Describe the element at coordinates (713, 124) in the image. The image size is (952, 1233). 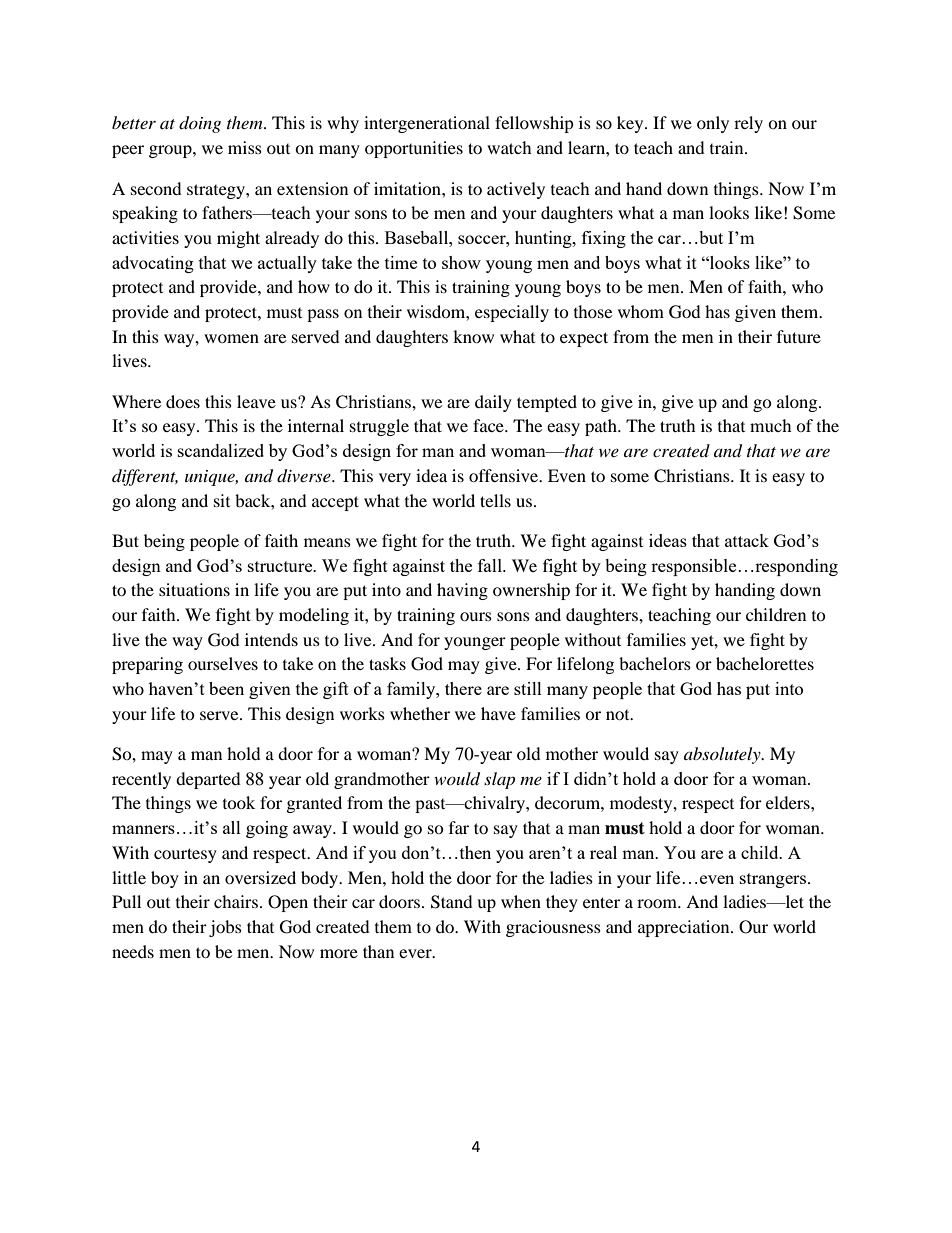
I see `only` at that location.
